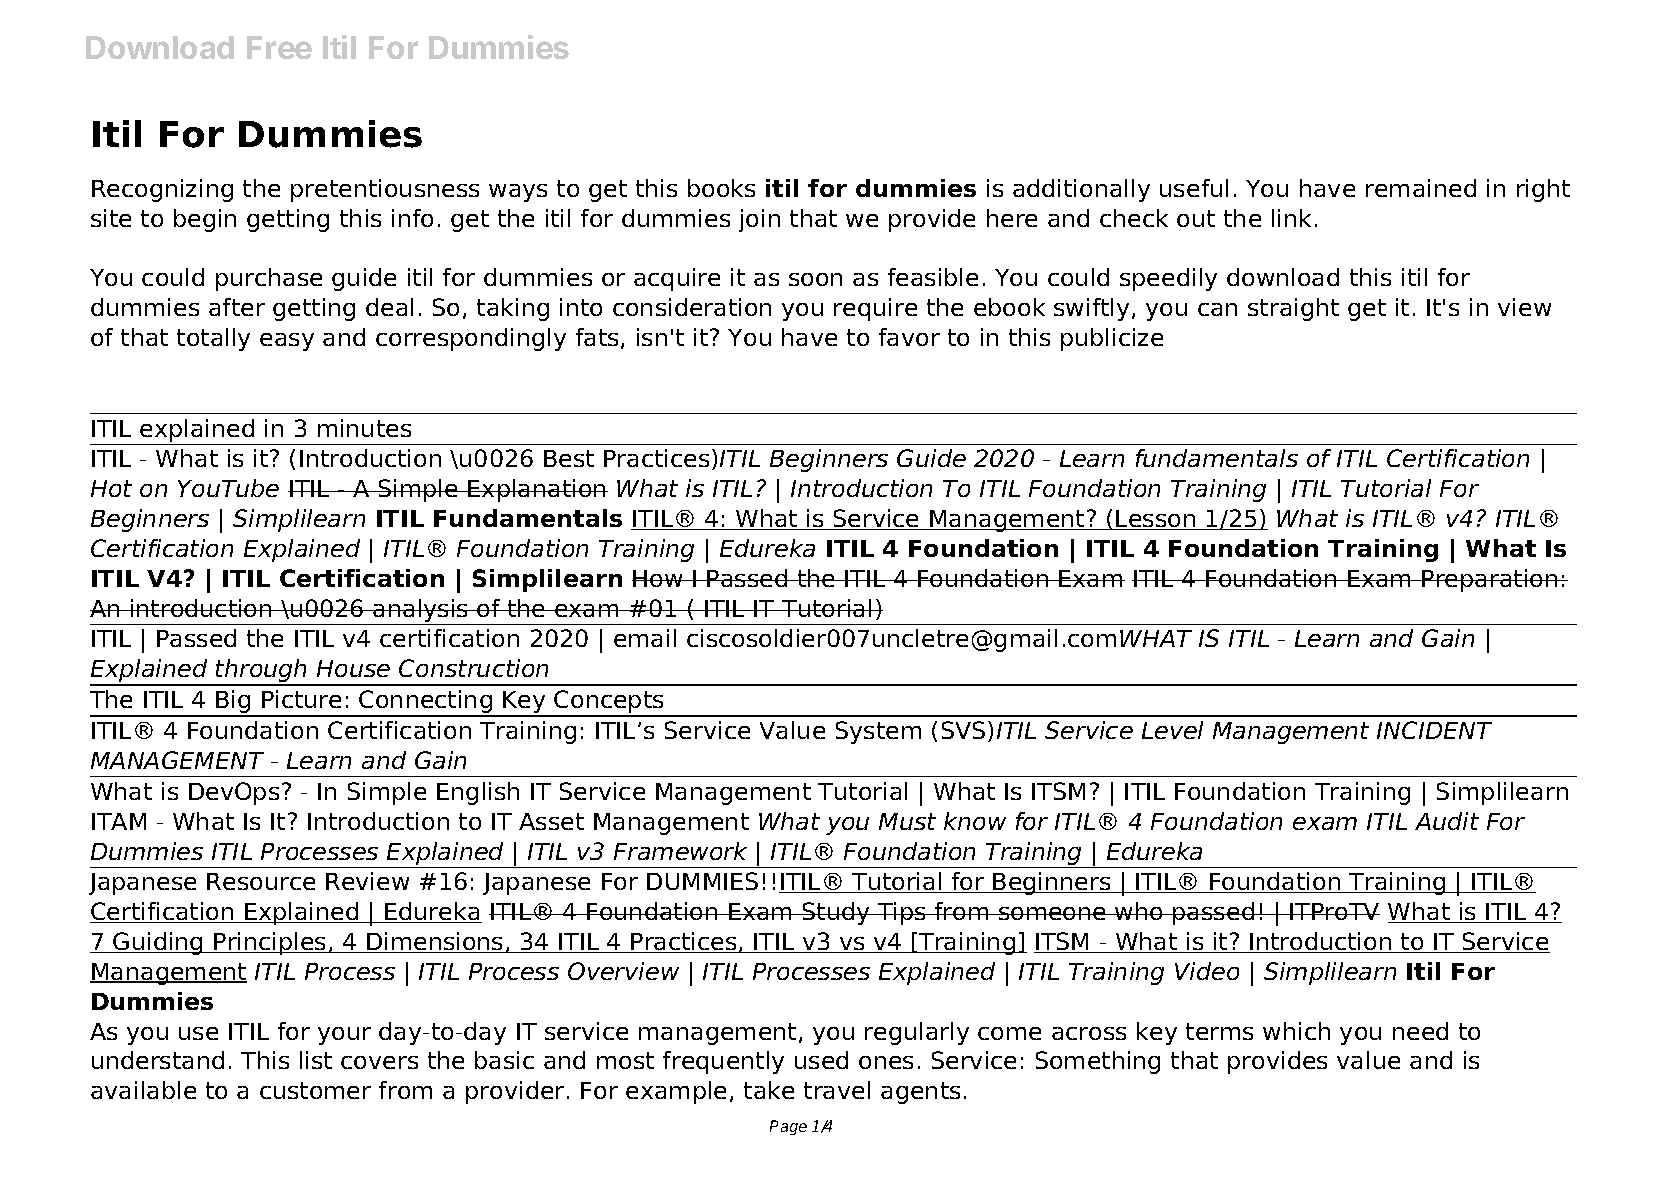 This screenshot has width=1673, height=1183. Describe the element at coordinates (1421, 188) in the screenshot. I see `remained` at that location.
